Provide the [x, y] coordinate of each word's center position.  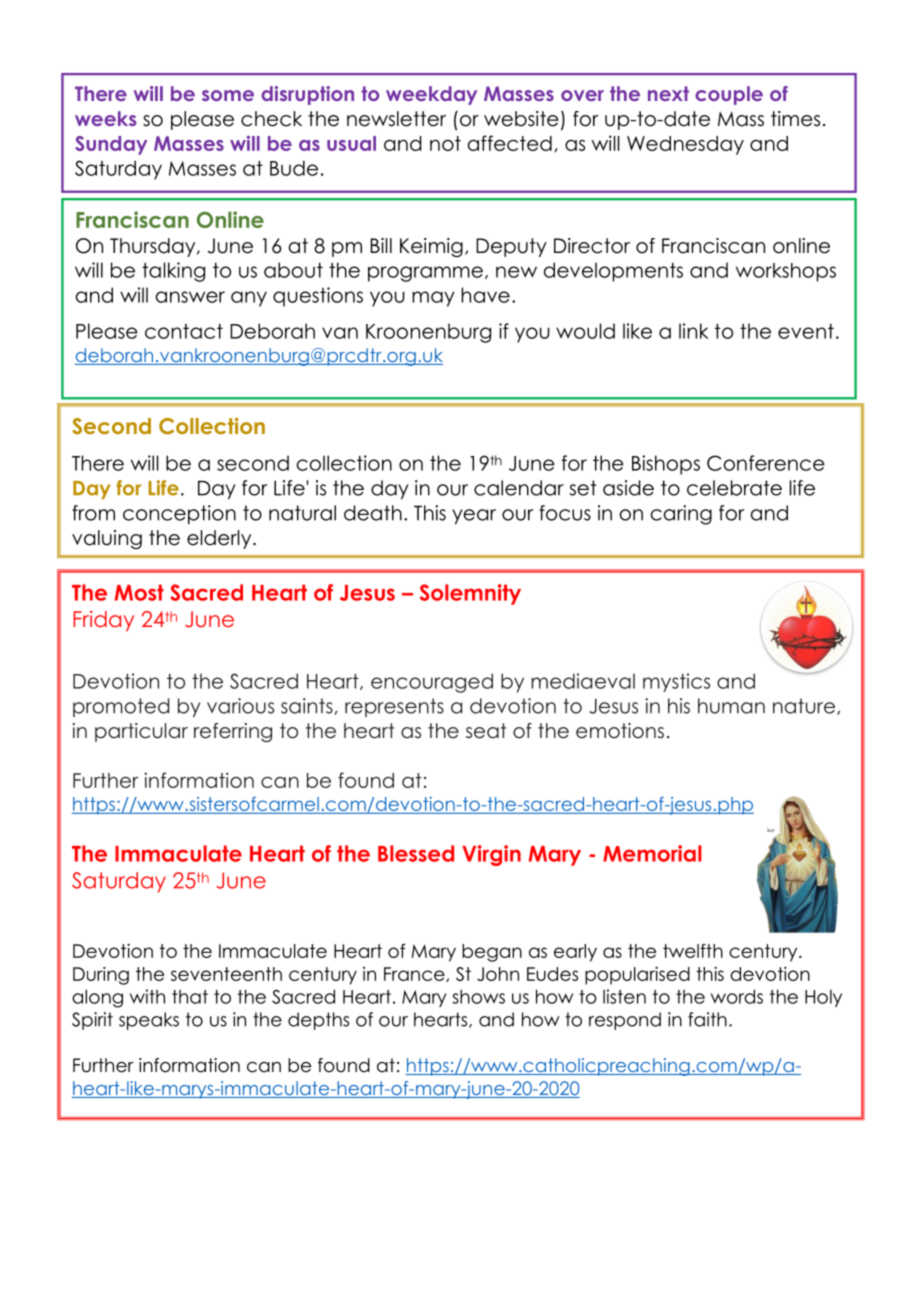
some [228, 95]
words [737, 996]
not [445, 143]
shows [478, 996]
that [190, 997]
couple [729, 95]
